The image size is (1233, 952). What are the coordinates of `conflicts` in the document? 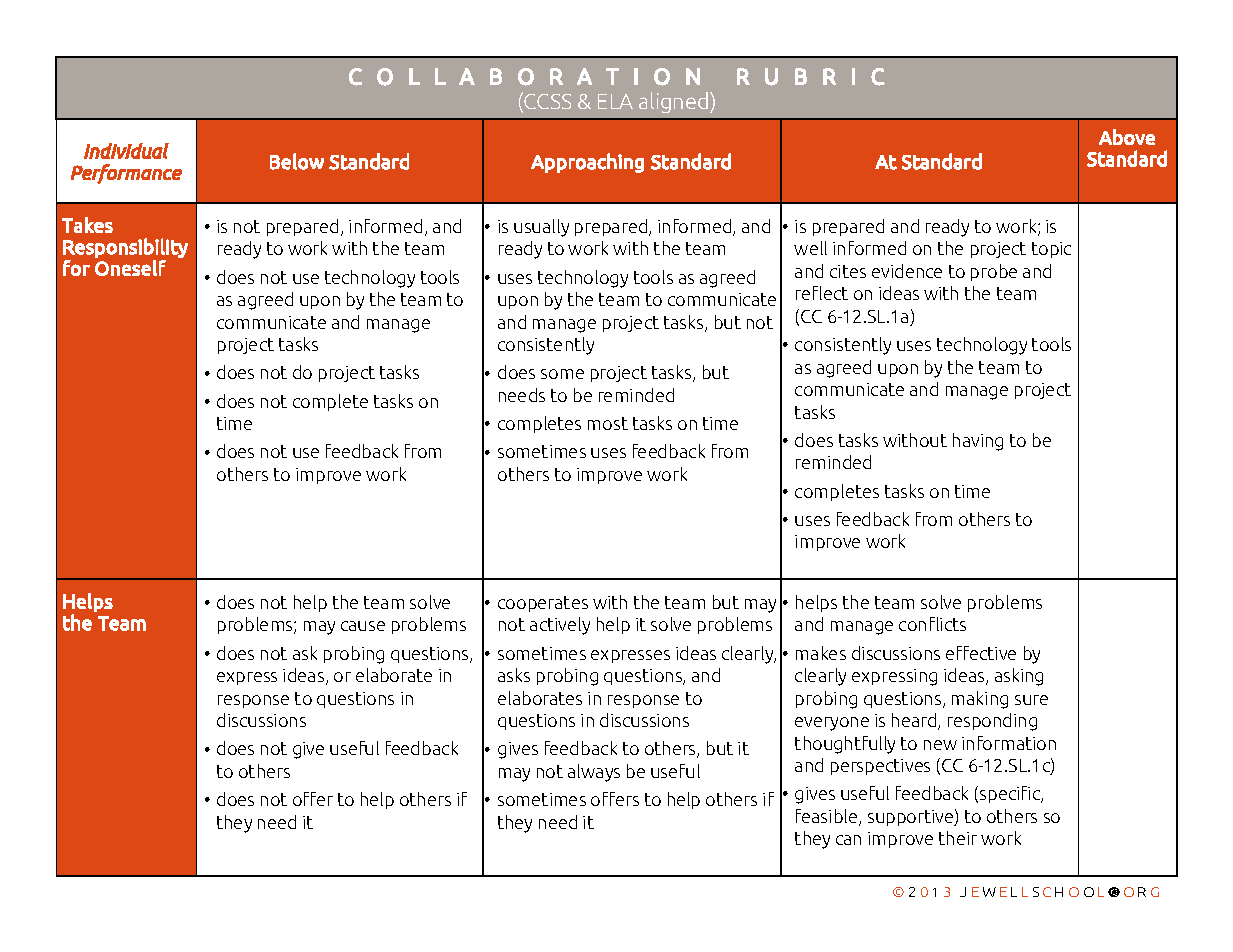 It's located at (932, 624).
